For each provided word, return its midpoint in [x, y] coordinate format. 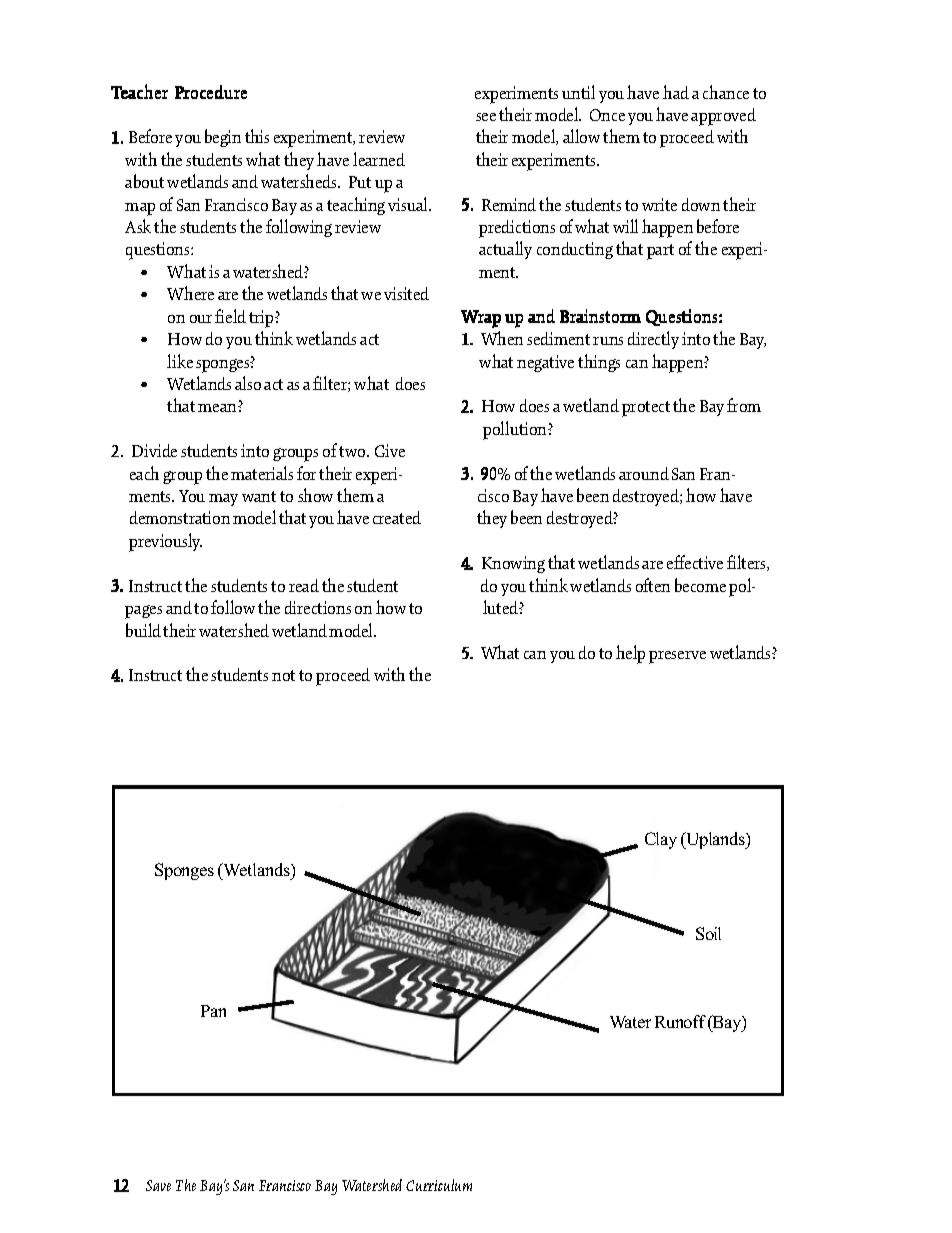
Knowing [513, 564]
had [676, 92]
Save [158, 1185]
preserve [677, 657]
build [143, 630]
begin [223, 138]
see [486, 117]
